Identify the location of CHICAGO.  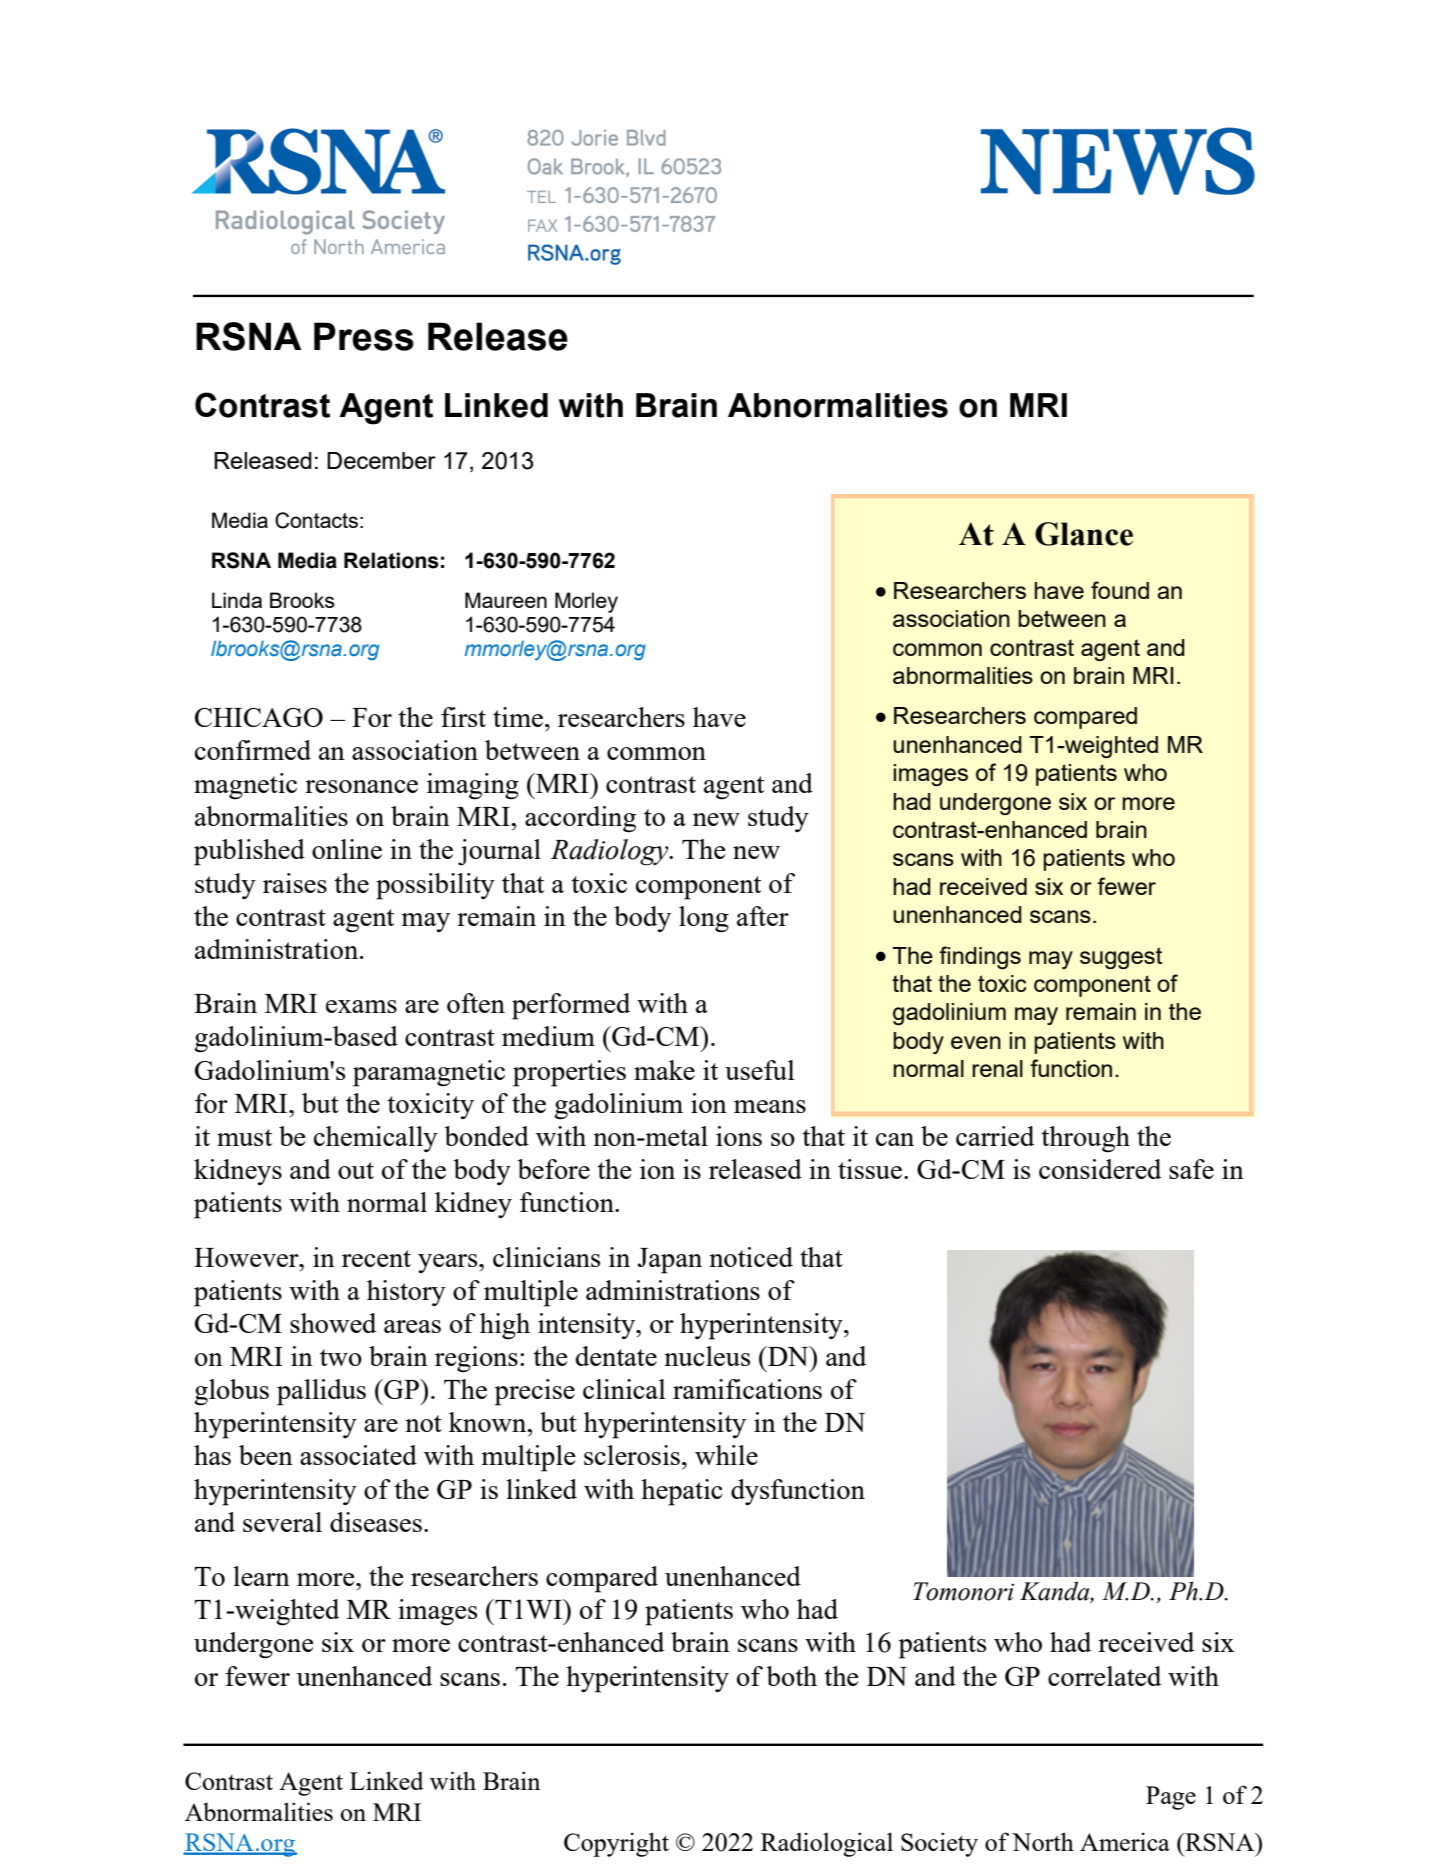
(259, 717).
